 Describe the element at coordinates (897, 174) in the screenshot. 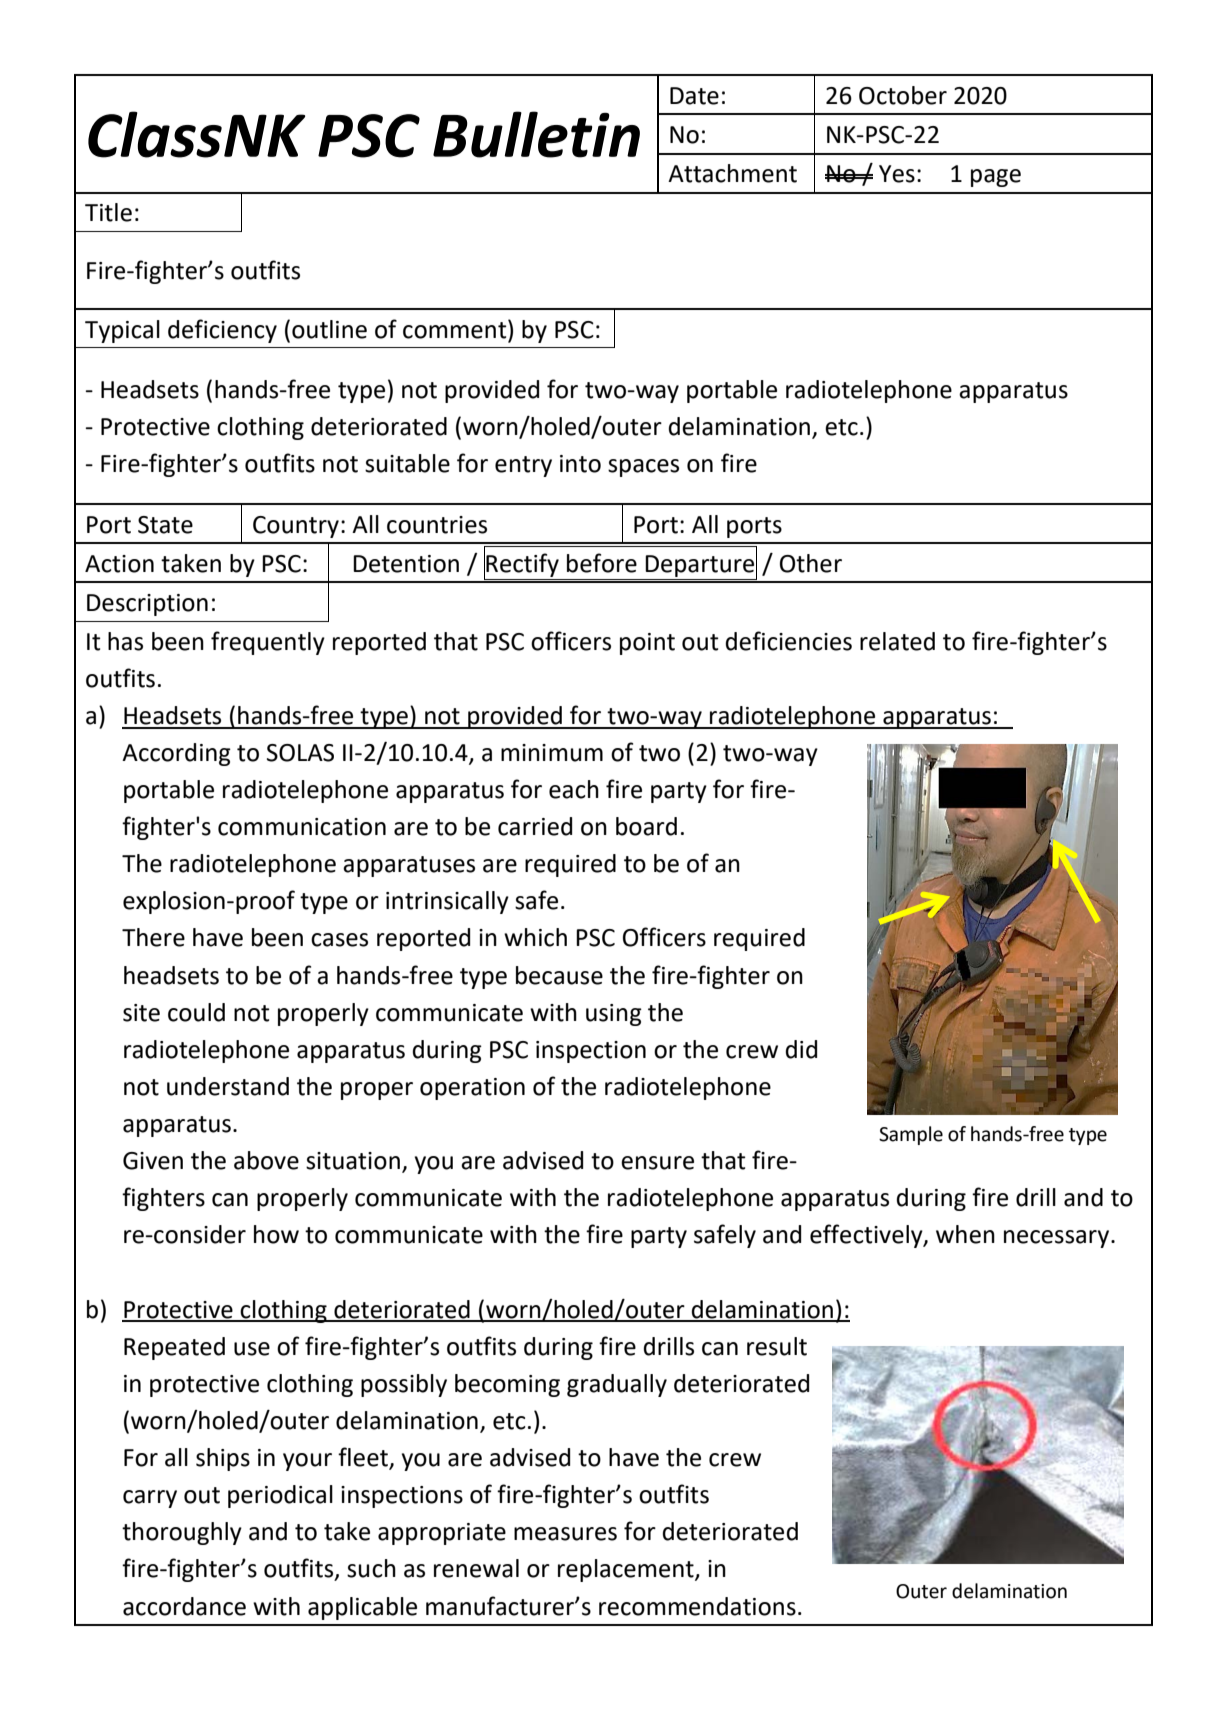

I see `Yes` at that location.
